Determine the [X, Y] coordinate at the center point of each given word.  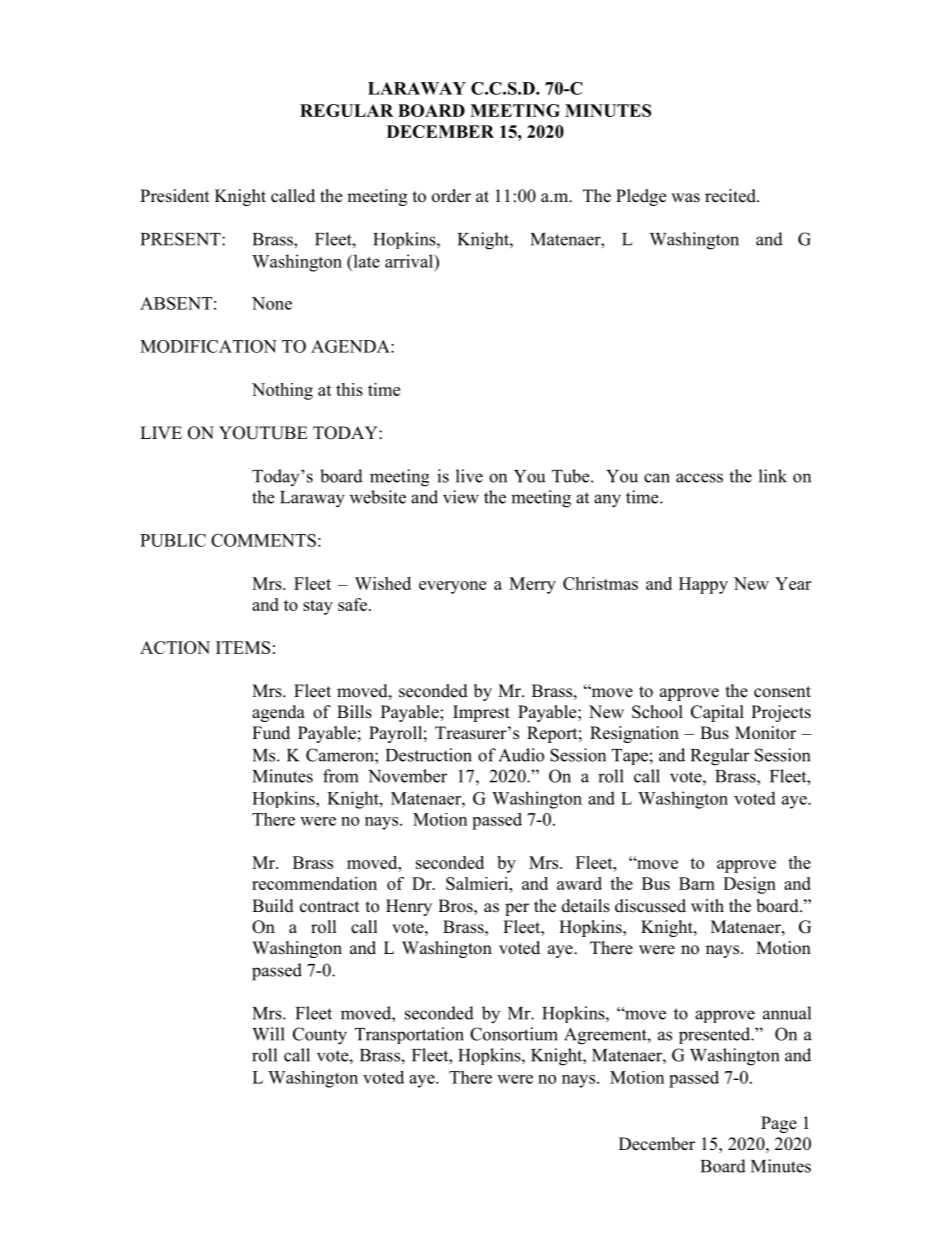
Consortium [514, 1034]
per [517, 909]
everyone [452, 587]
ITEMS [243, 647]
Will [268, 1034]
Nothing [282, 391]
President [174, 196]
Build [273, 906]
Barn [697, 883]
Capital [717, 713]
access [699, 478]
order [451, 196]
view [461, 497]
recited [731, 196]
